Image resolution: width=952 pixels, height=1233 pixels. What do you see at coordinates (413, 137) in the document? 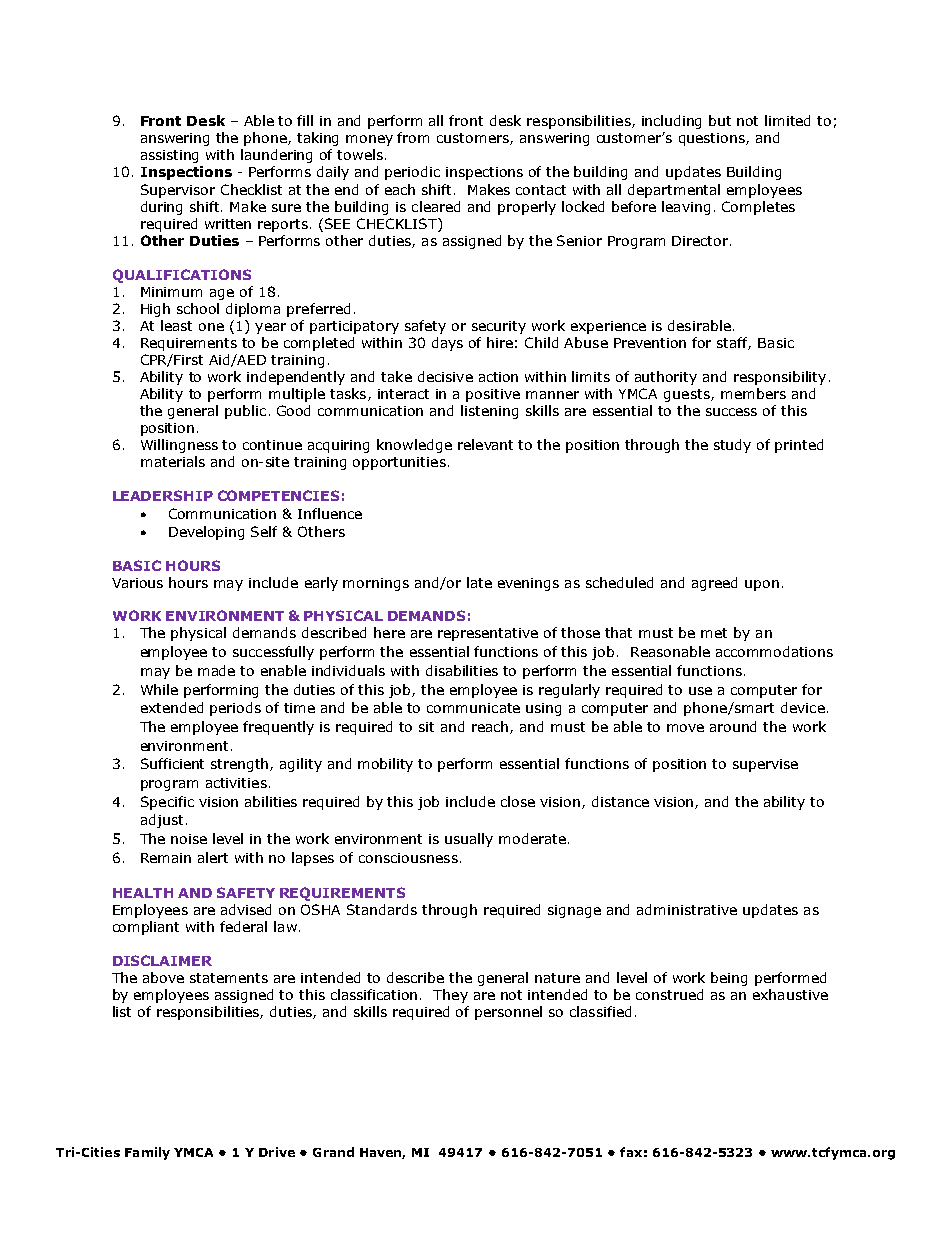
I see `from` at bounding box center [413, 137].
